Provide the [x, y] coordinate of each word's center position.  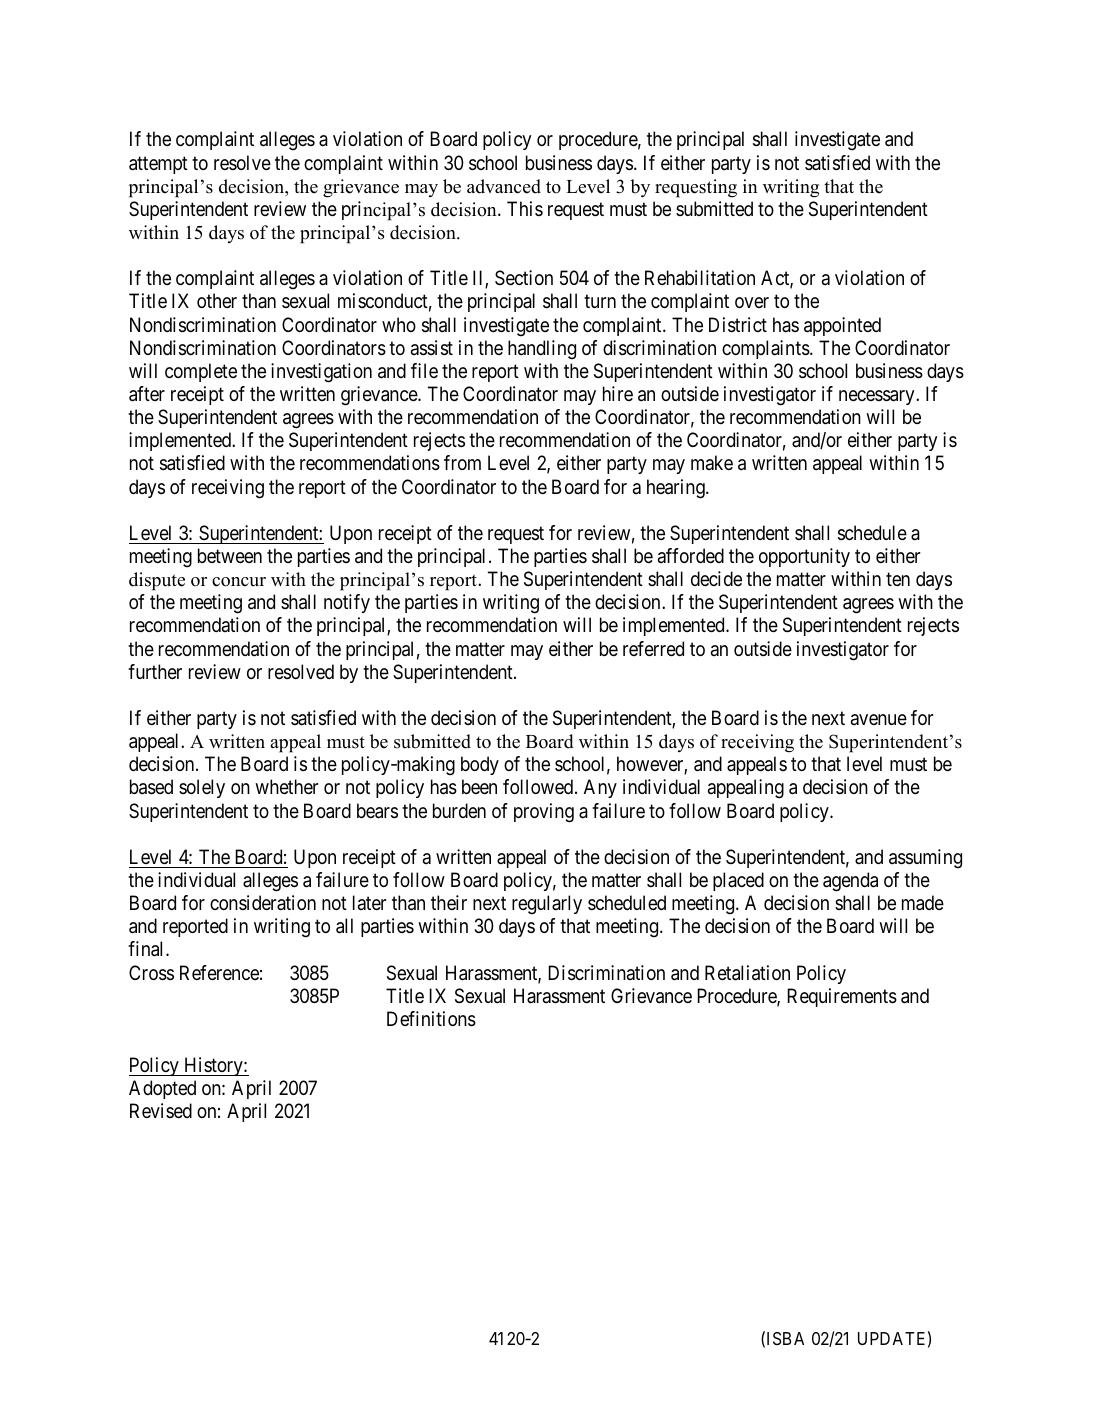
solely [202, 788]
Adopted [162, 1089]
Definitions [431, 1019]
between [230, 556]
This [525, 208]
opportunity [804, 557]
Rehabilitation [700, 278]
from [462, 462]
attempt [158, 165]
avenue [879, 720]
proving [544, 813]
